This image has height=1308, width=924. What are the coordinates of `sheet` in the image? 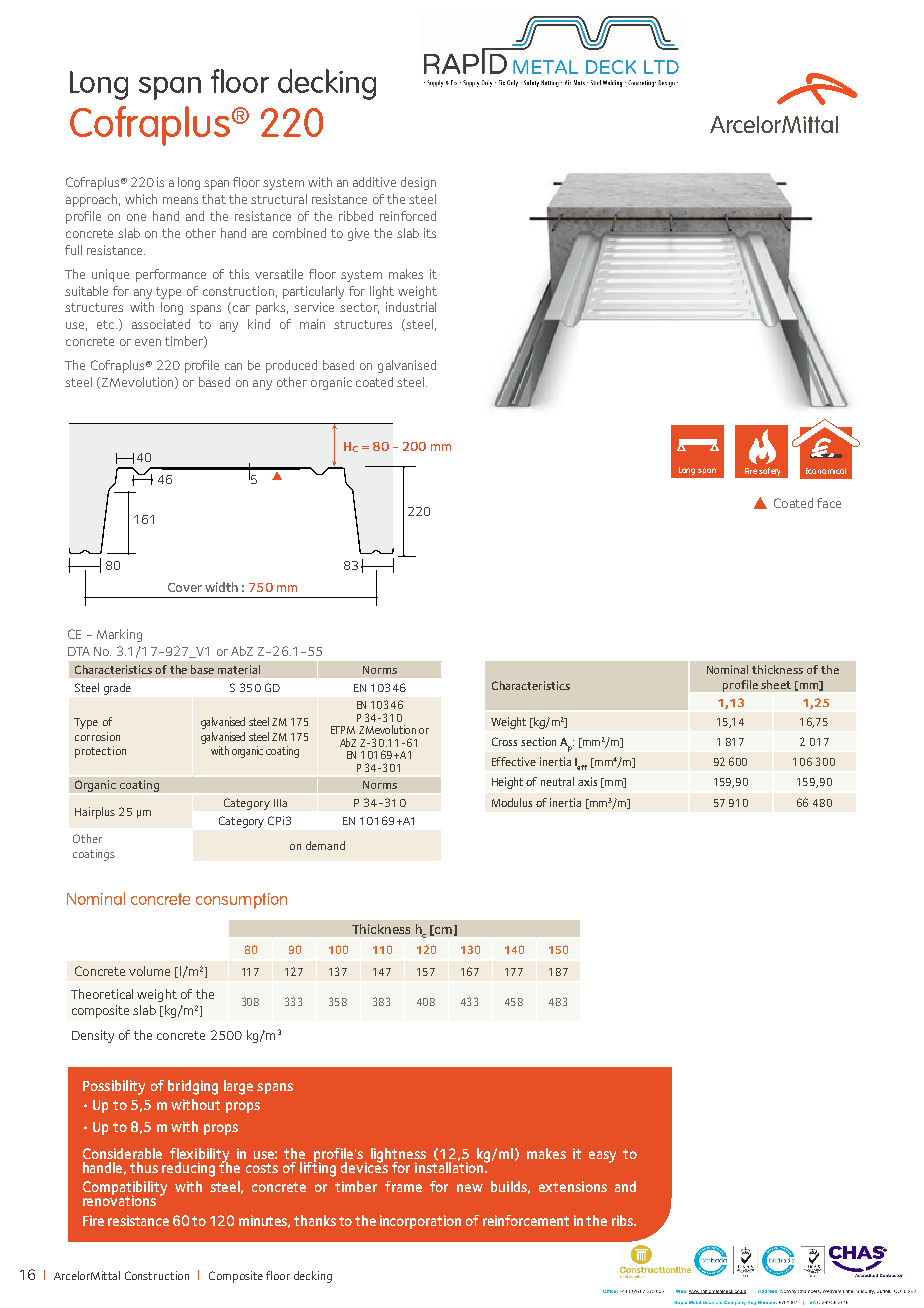 It's located at (776, 684).
